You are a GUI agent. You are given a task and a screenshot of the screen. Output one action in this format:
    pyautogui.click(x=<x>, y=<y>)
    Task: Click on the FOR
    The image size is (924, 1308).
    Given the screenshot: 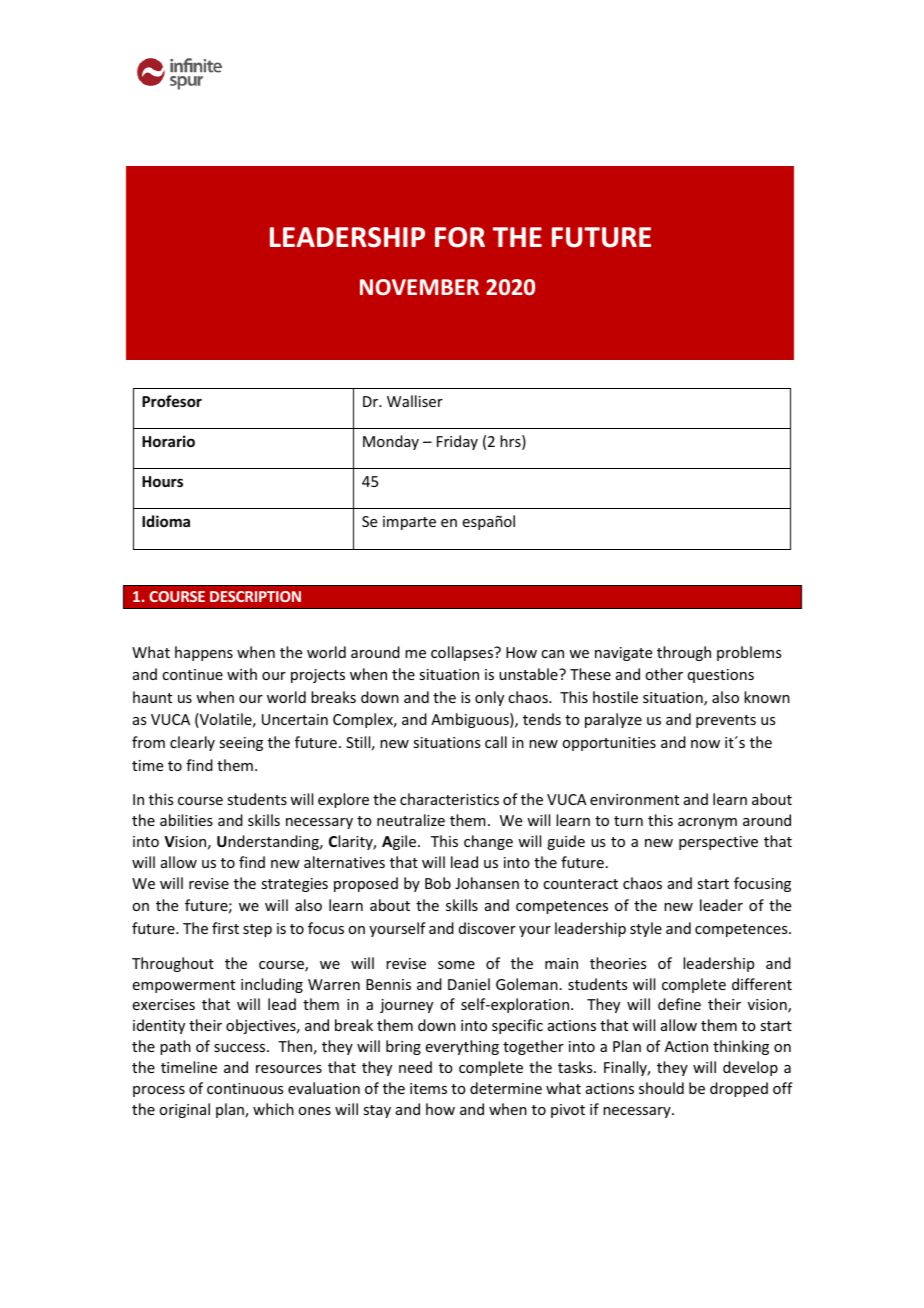 What is the action you would take?
    pyautogui.click(x=460, y=237)
